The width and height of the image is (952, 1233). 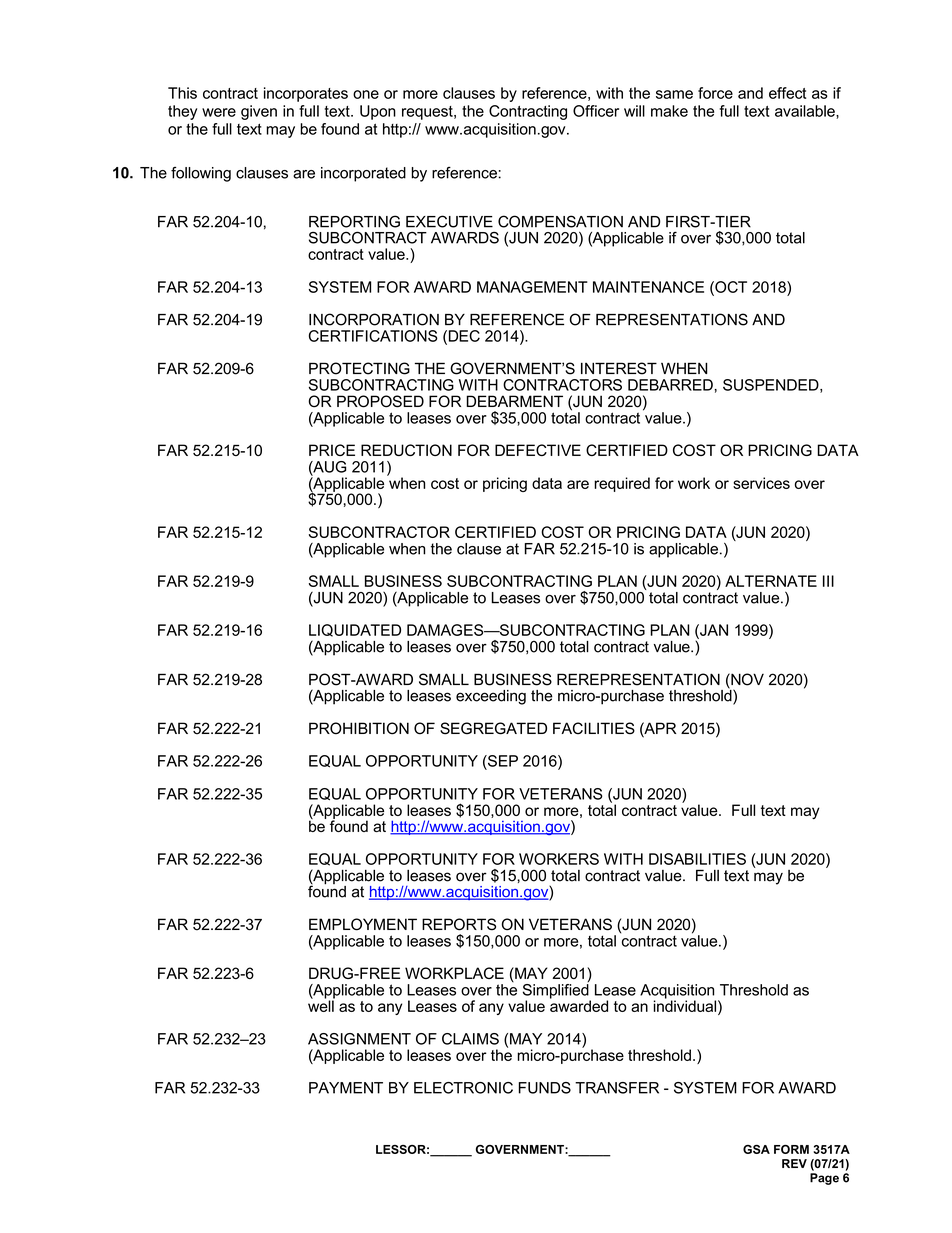 I want to click on force, so click(x=715, y=93).
